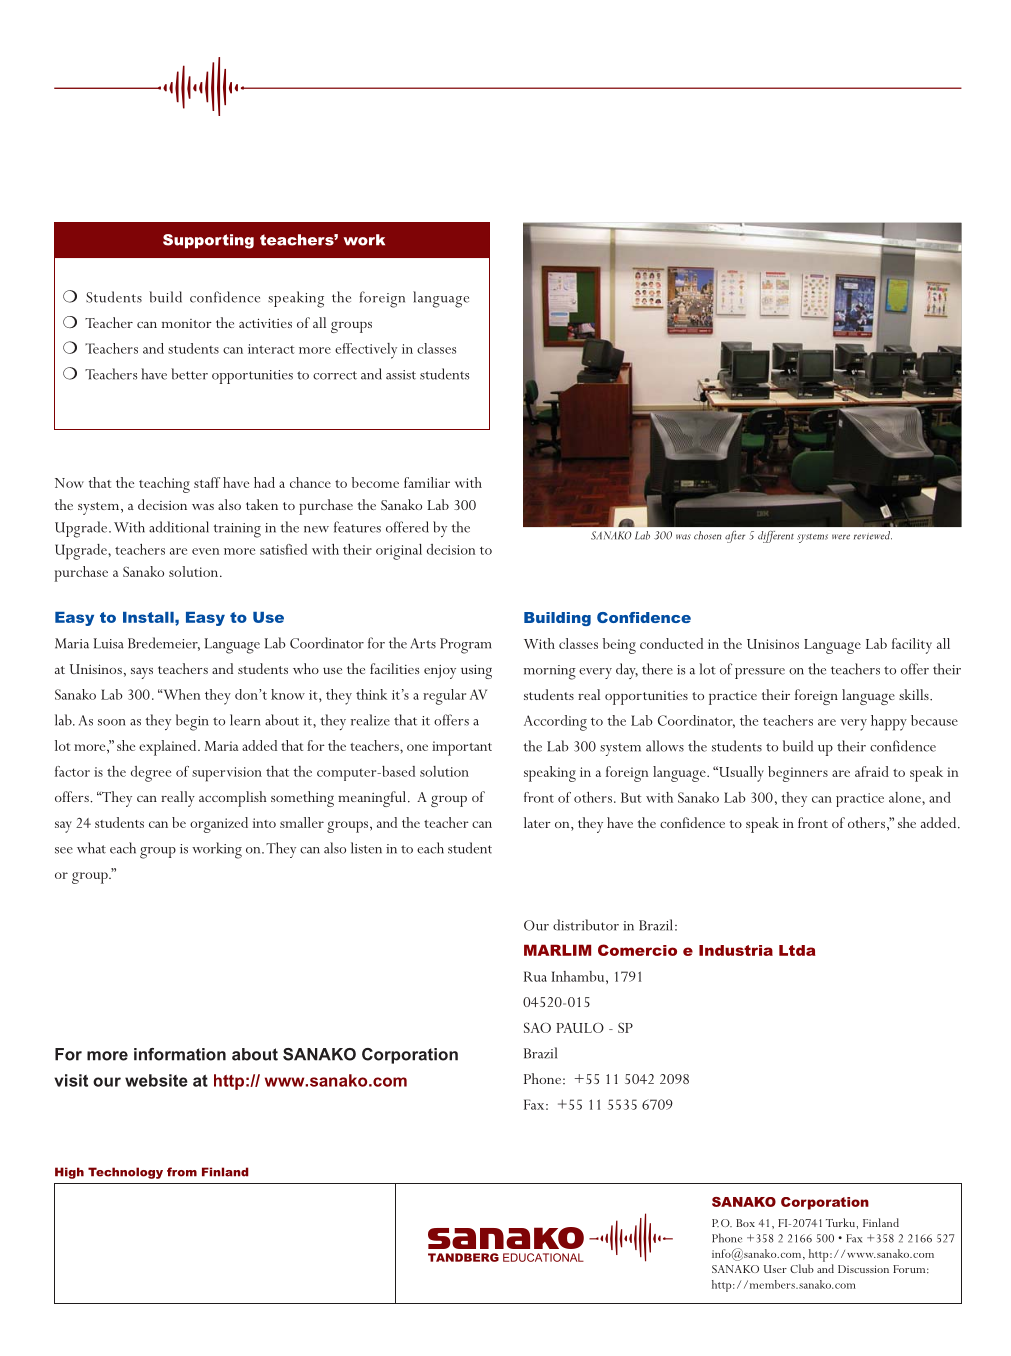 Image resolution: width=1011 pixels, height=1356 pixels. What do you see at coordinates (156, 1080) in the page?
I see `website` at bounding box center [156, 1080].
